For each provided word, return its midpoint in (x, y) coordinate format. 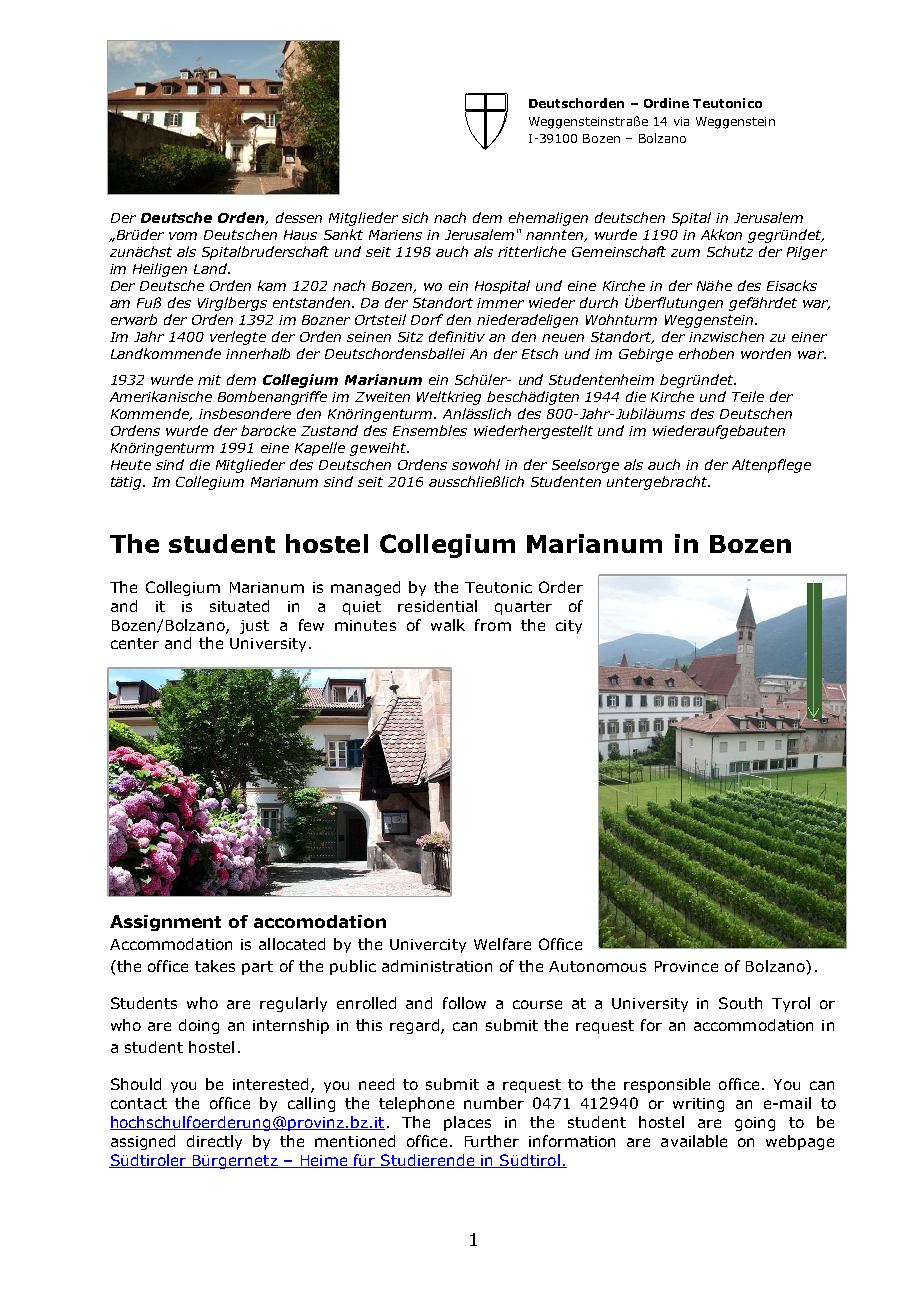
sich (415, 217)
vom (183, 236)
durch (599, 302)
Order (561, 587)
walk (448, 625)
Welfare (502, 944)
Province (686, 966)
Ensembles (430, 430)
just (254, 627)
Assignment (165, 923)
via (681, 121)
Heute (131, 465)
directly (214, 1142)
